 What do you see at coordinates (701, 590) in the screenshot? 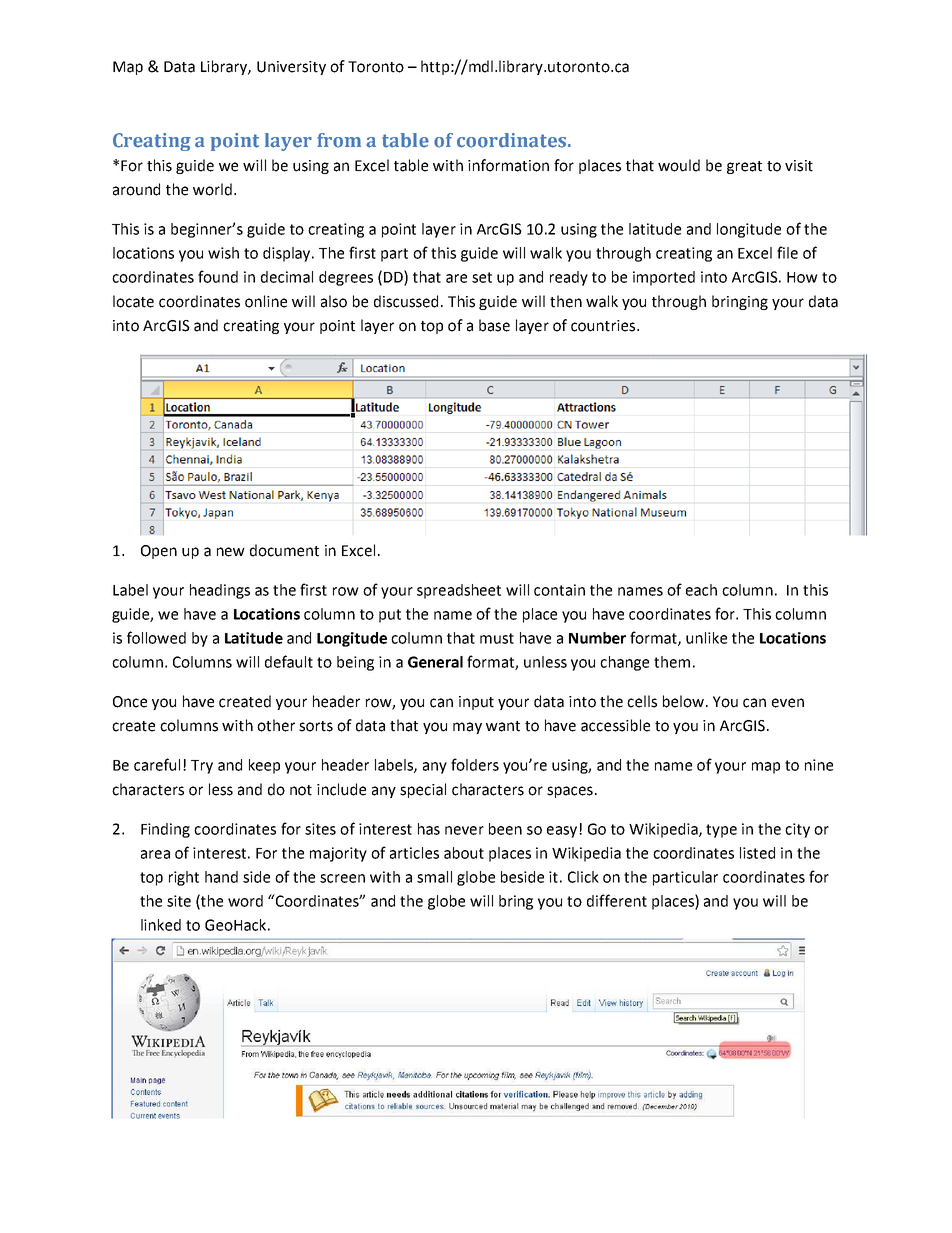
I see `each` at bounding box center [701, 590].
